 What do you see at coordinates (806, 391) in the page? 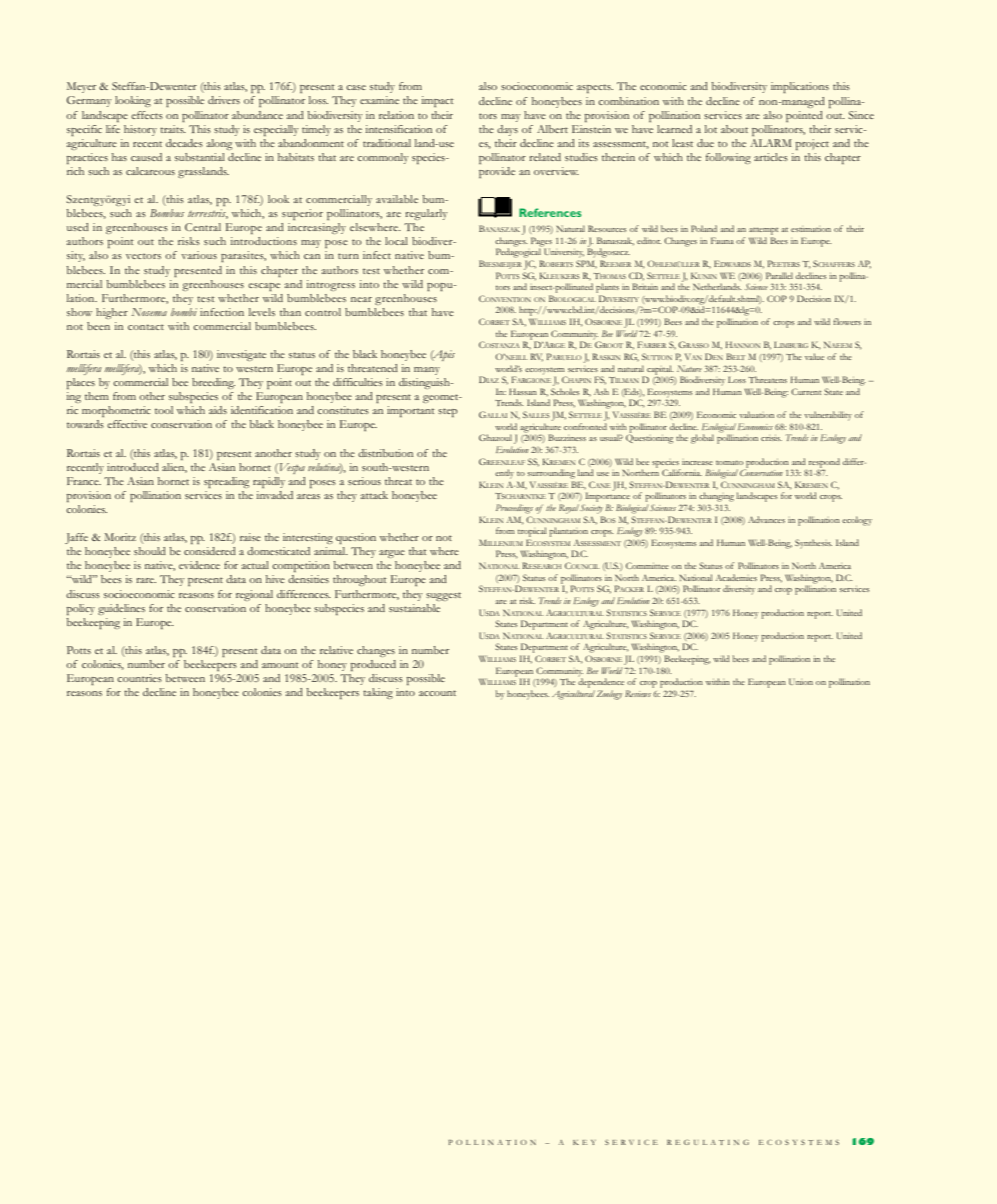
I see `Current` at bounding box center [806, 391].
